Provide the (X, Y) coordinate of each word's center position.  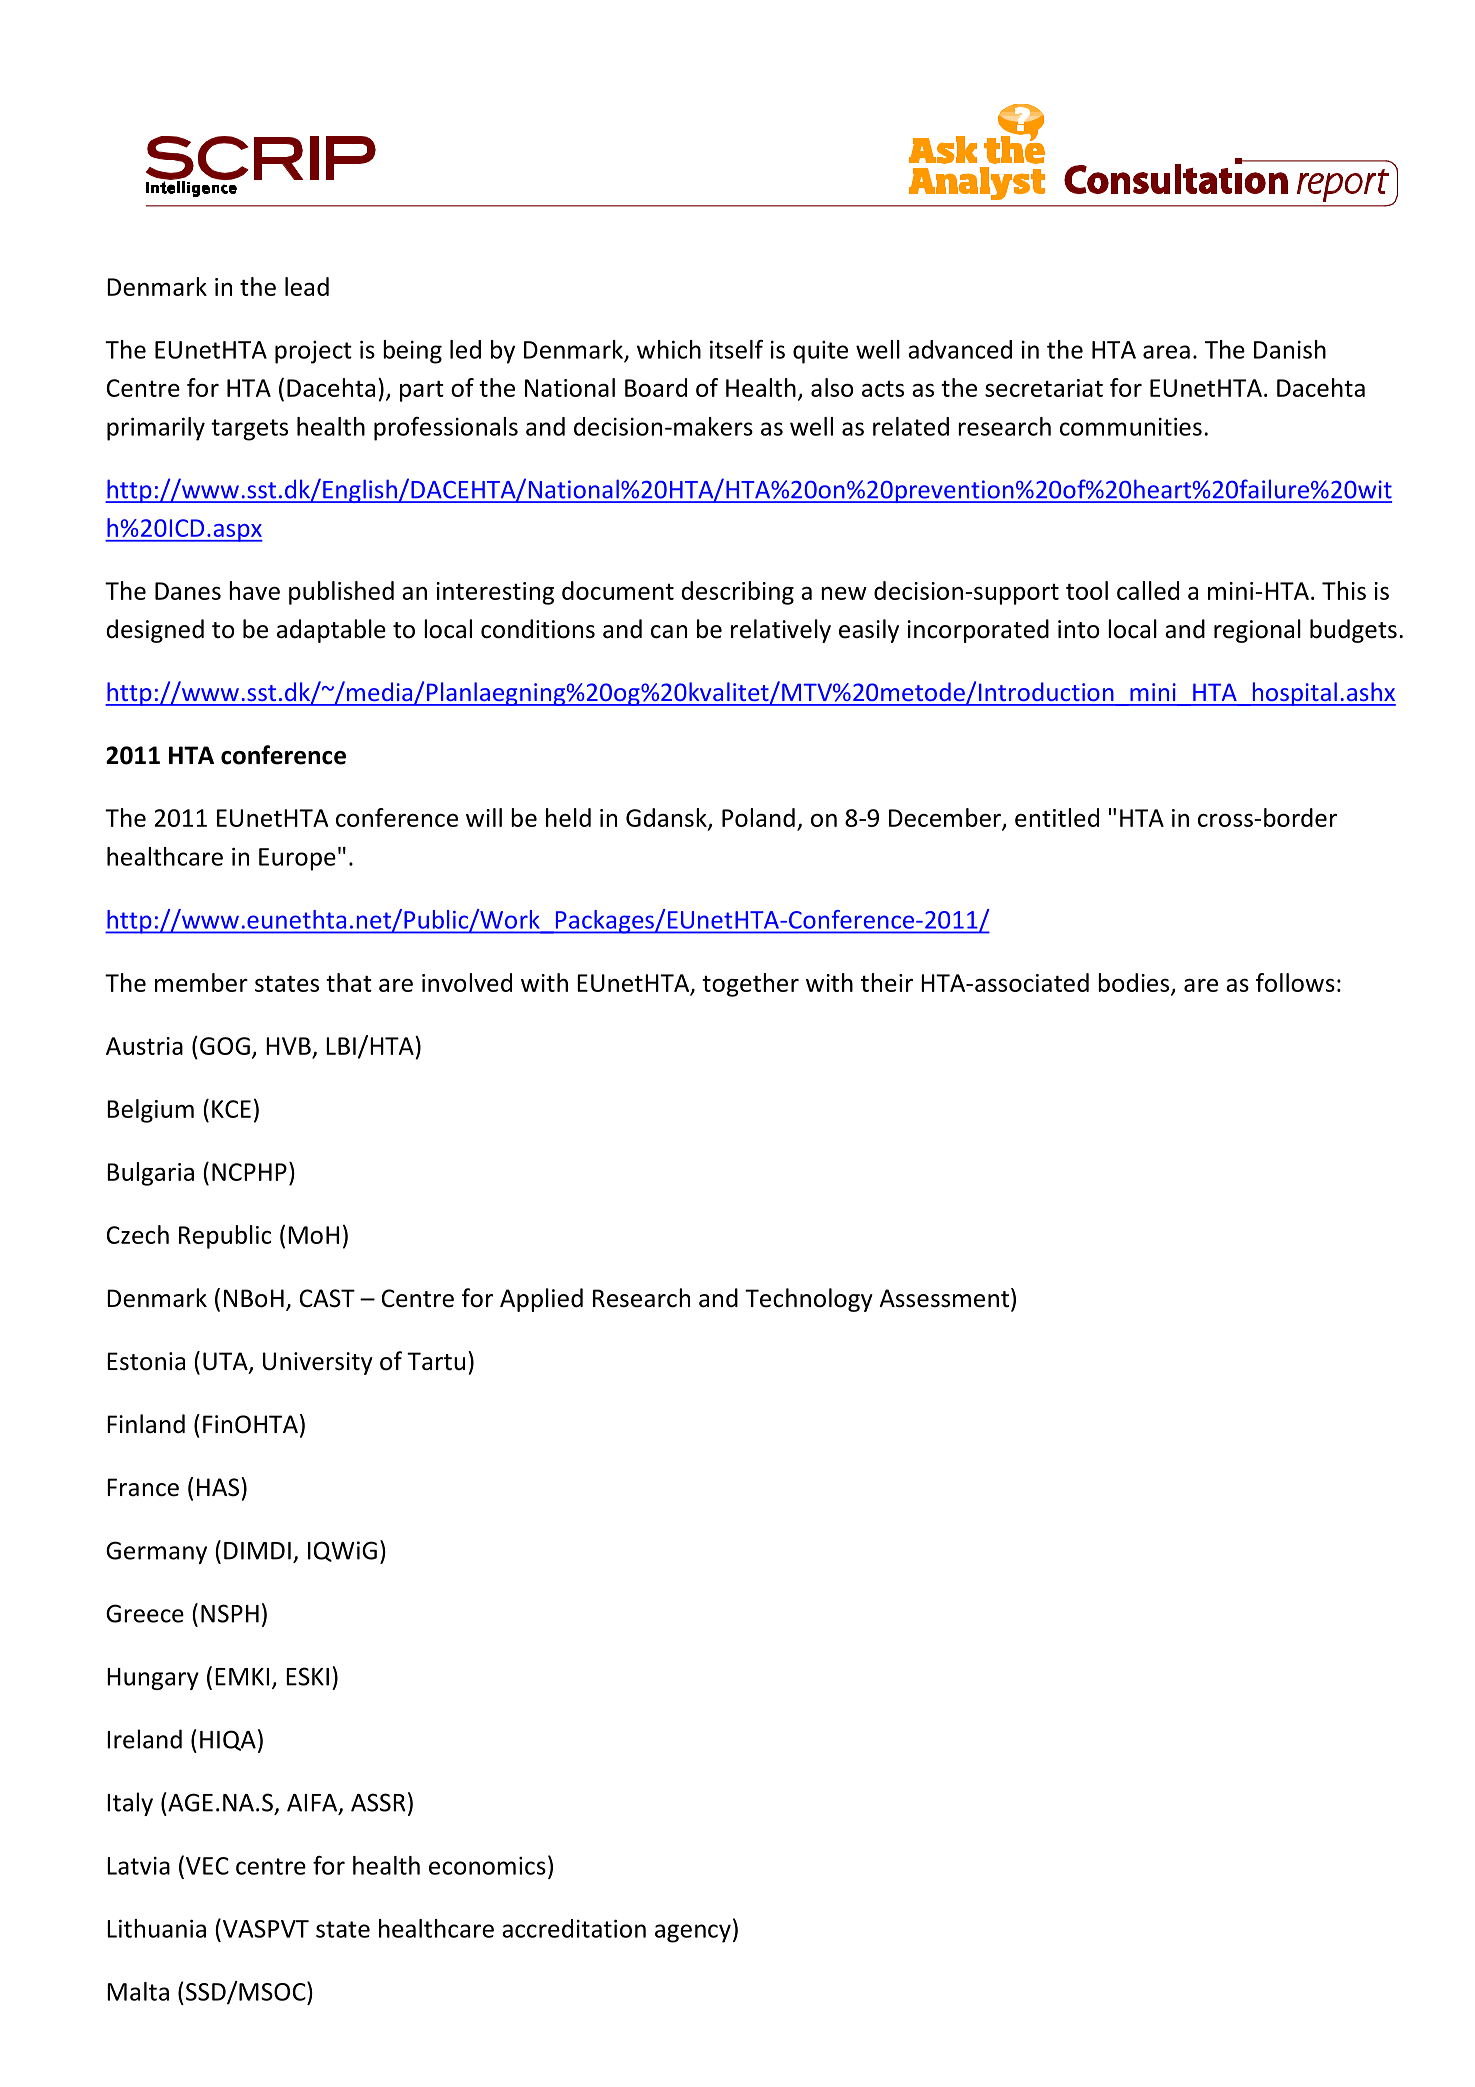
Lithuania (156, 1928)
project (313, 352)
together (750, 985)
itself (736, 349)
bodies (1135, 983)
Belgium (150, 1111)
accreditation (574, 1928)
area (1166, 352)
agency (693, 1933)
